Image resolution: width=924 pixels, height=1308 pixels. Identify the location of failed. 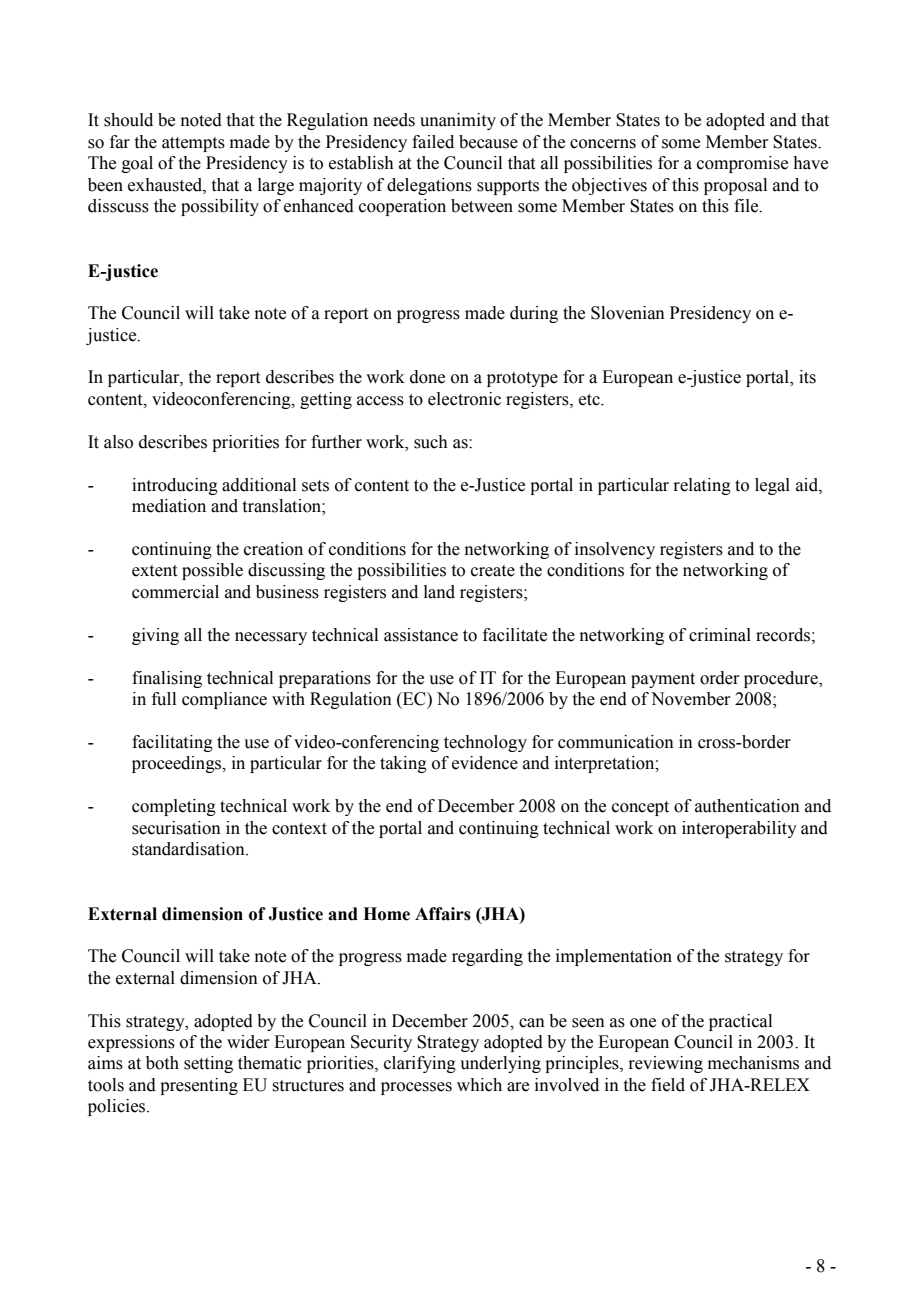
(433, 142).
